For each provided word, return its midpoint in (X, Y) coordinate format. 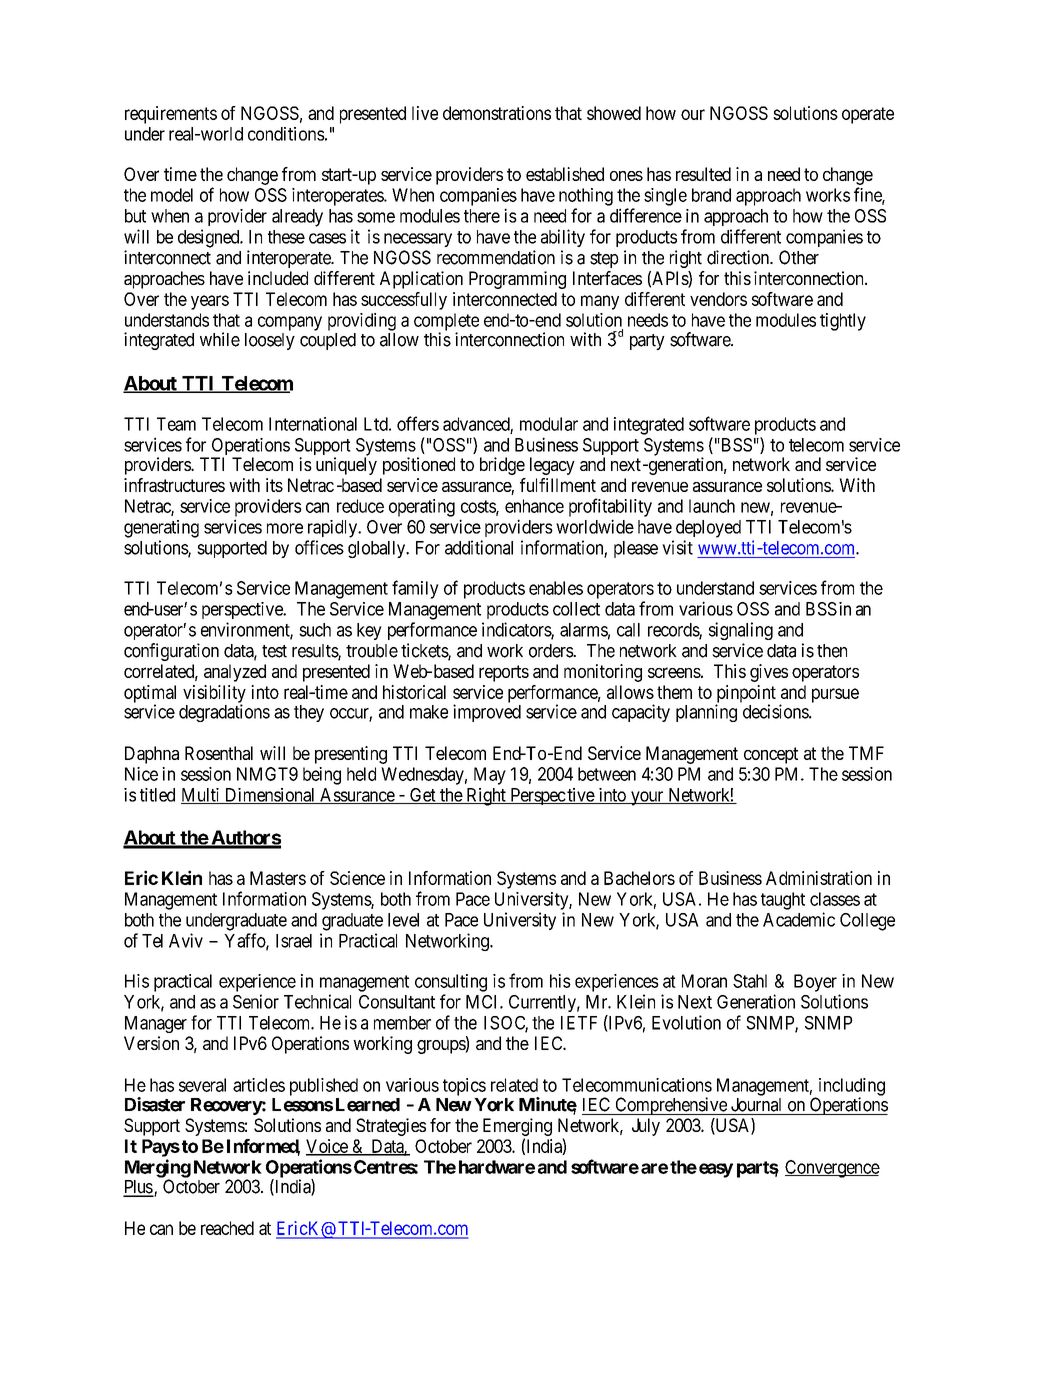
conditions (286, 134)
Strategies (391, 1127)
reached (227, 1228)
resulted (703, 174)
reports (504, 673)
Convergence (832, 1169)
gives (769, 673)
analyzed (235, 673)
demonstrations (497, 113)
